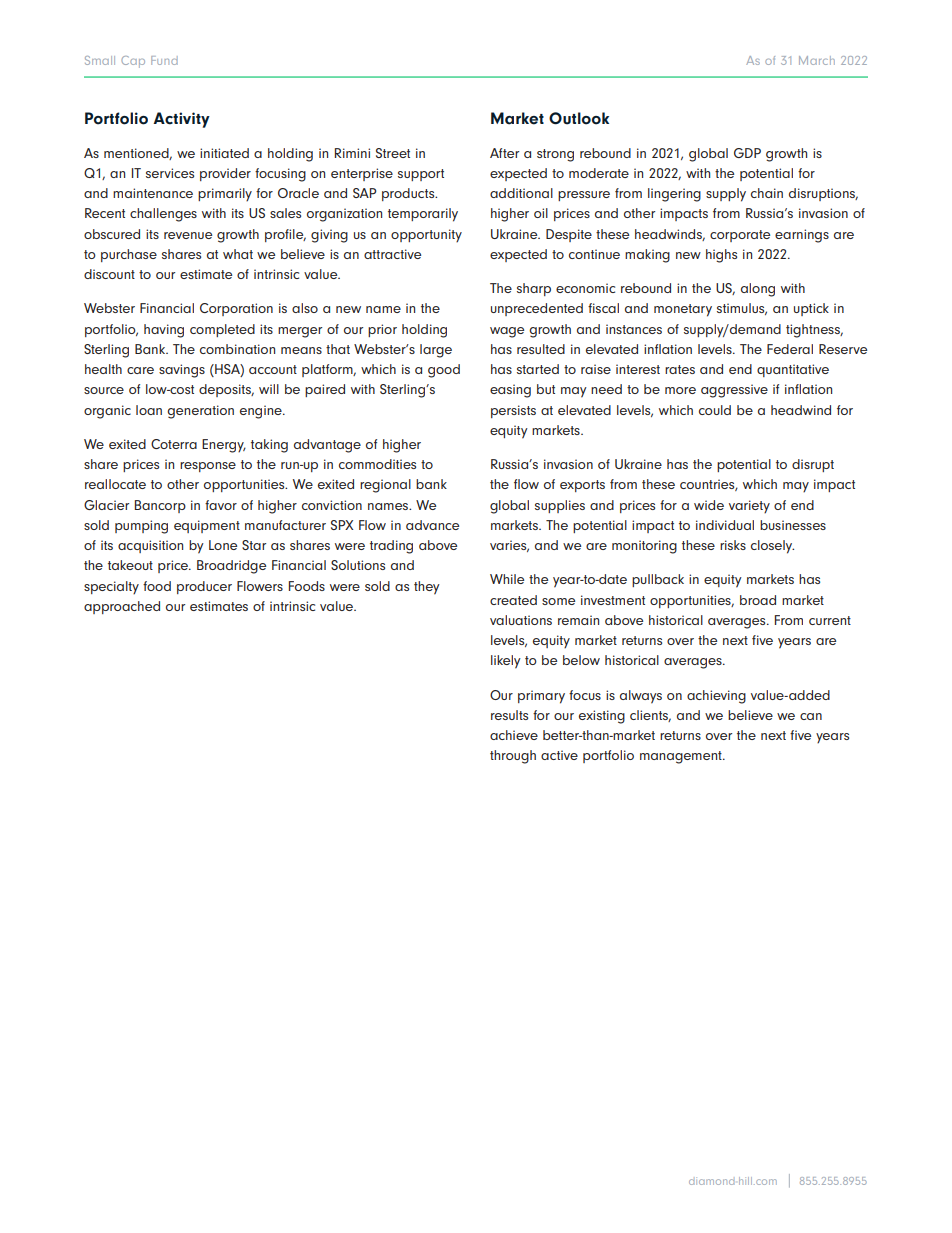 The image size is (952, 1233). Describe the element at coordinates (426, 236) in the screenshot. I see `opportunity` at that location.
